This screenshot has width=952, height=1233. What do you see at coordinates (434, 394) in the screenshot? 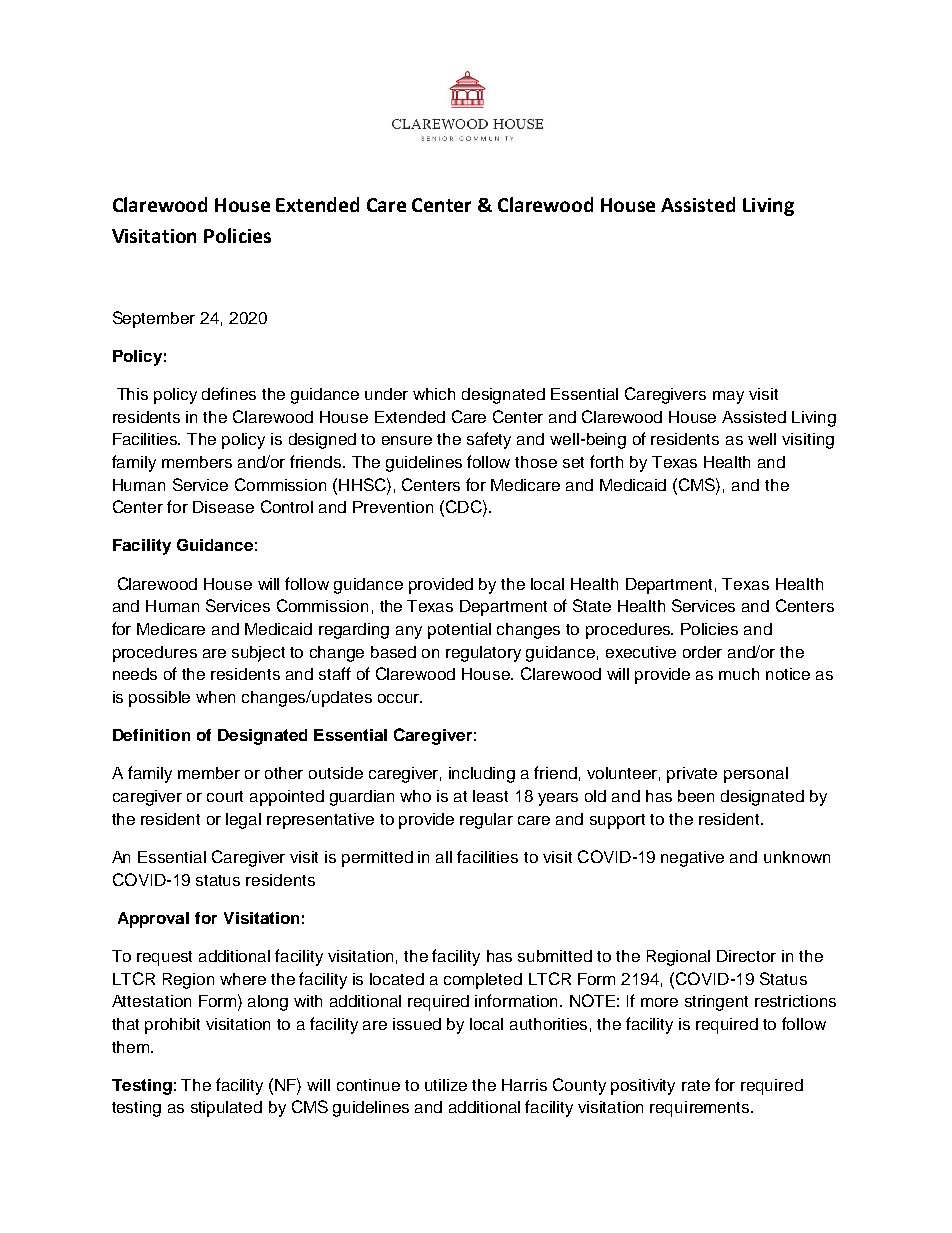
I see `which` at bounding box center [434, 394].
